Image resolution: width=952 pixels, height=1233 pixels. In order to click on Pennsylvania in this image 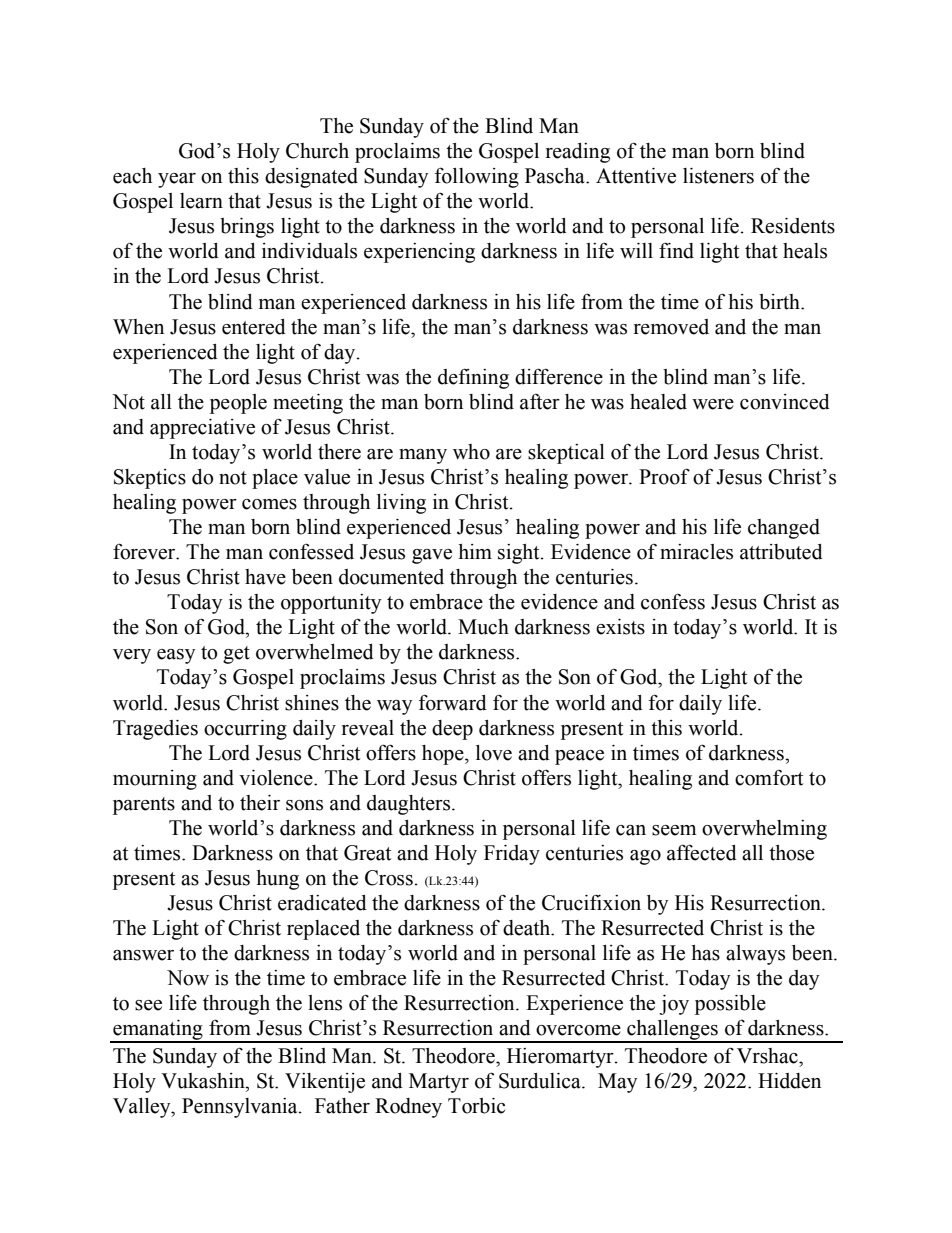, I will do `click(241, 1108)`.
